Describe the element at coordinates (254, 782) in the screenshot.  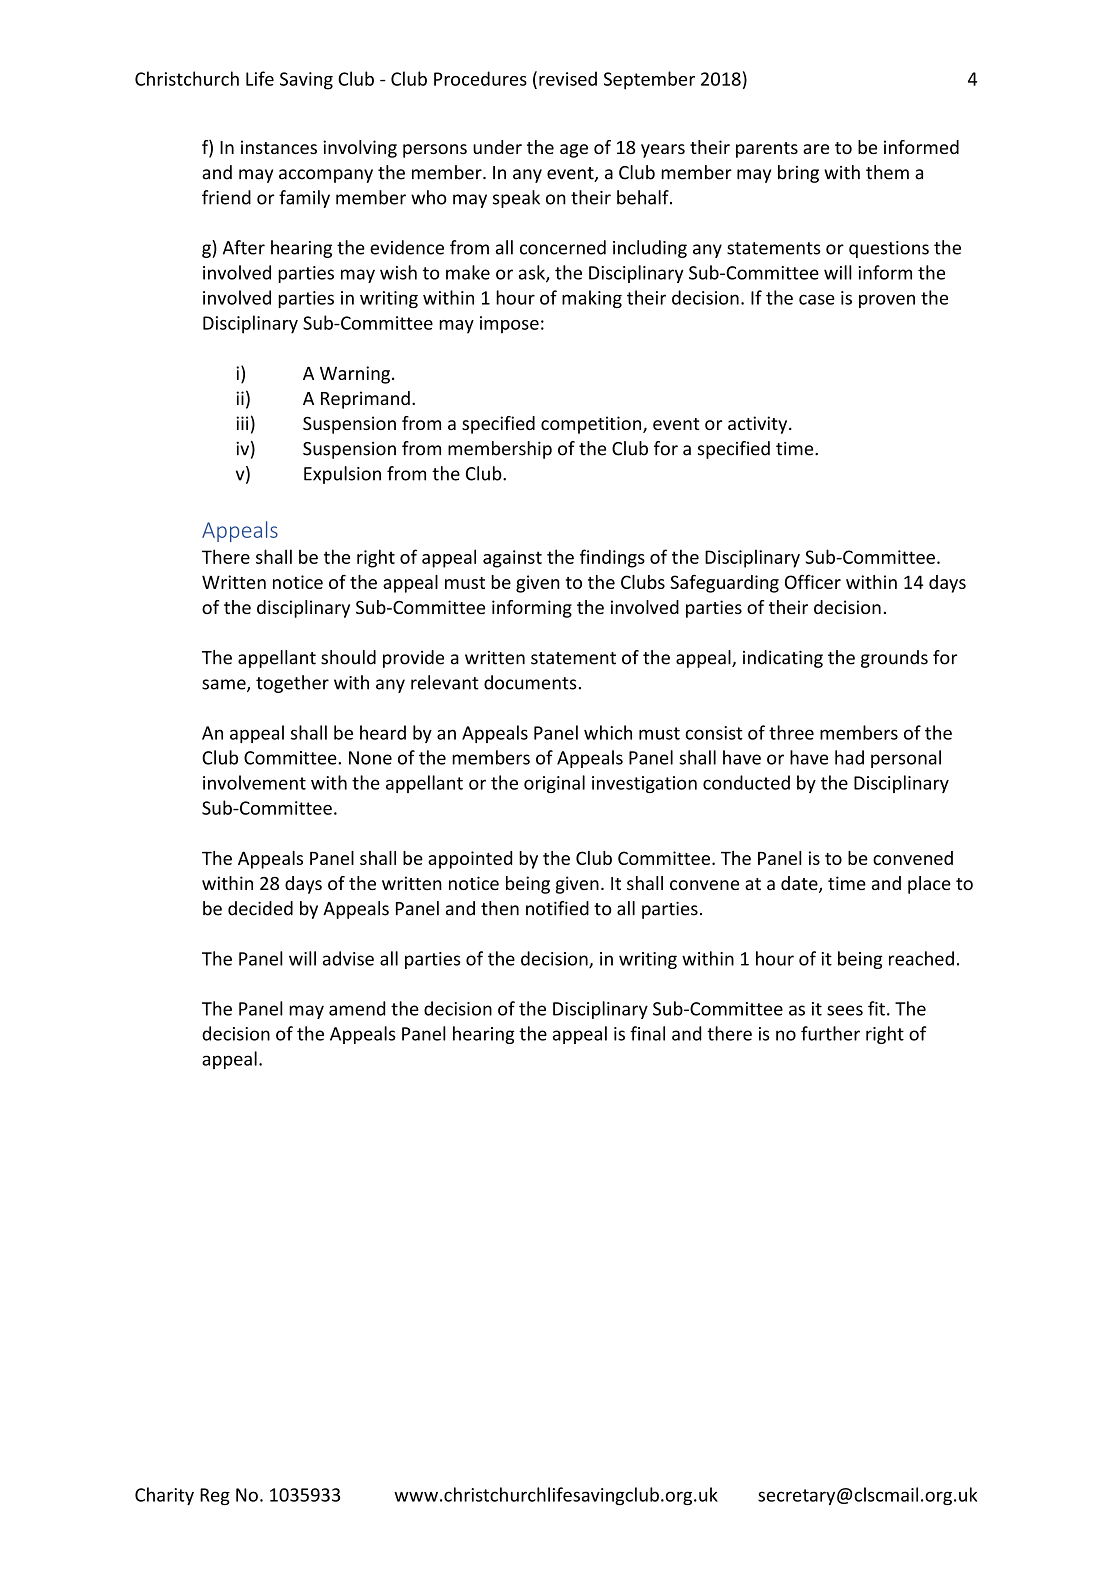
I see `involvement` at that location.
